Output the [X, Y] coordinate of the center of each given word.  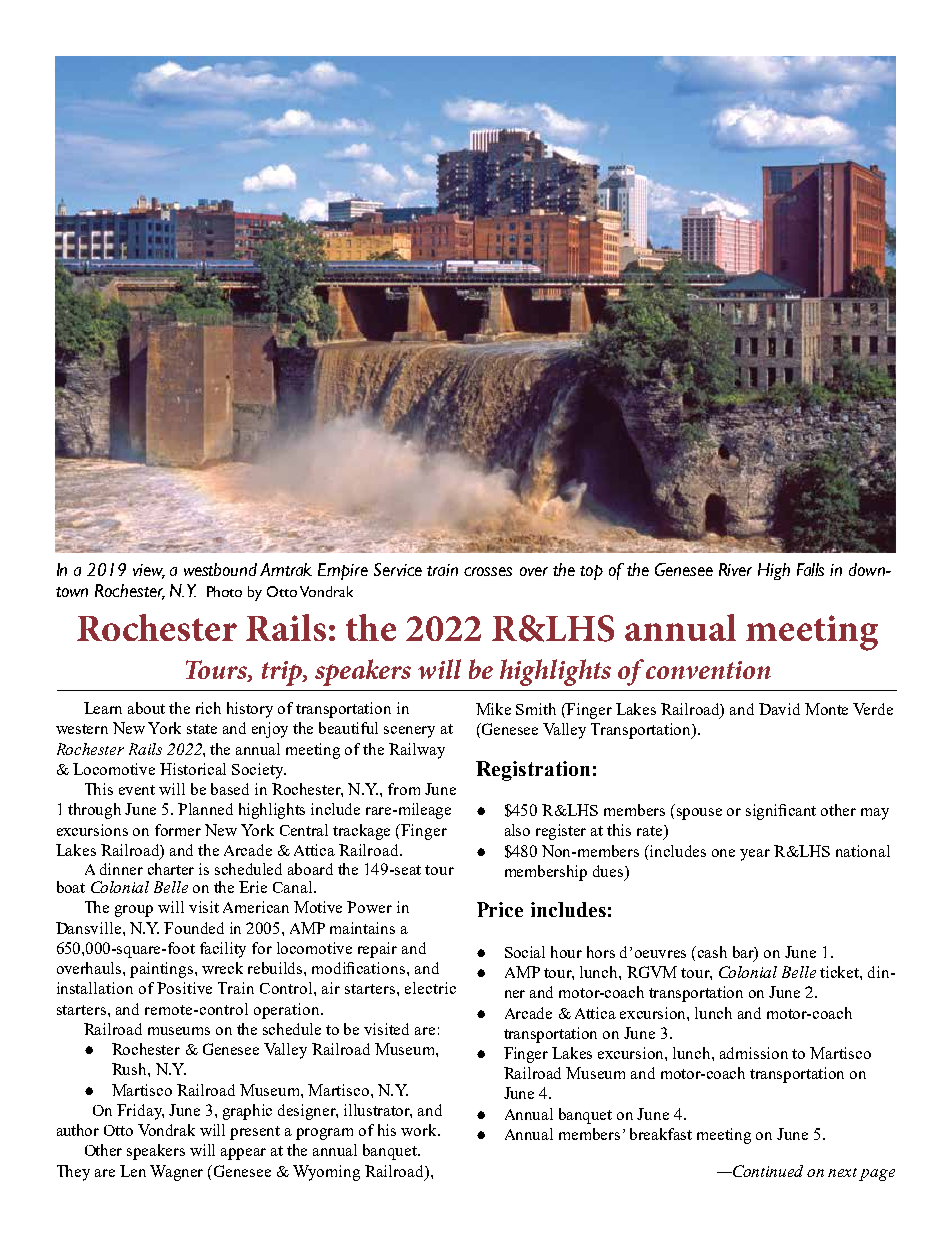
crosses [488, 571]
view [149, 571]
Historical [193, 769]
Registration [533, 771]
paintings [163, 970]
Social [525, 952]
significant [781, 812]
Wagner [176, 1173]
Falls [810, 569]
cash [712, 952]
